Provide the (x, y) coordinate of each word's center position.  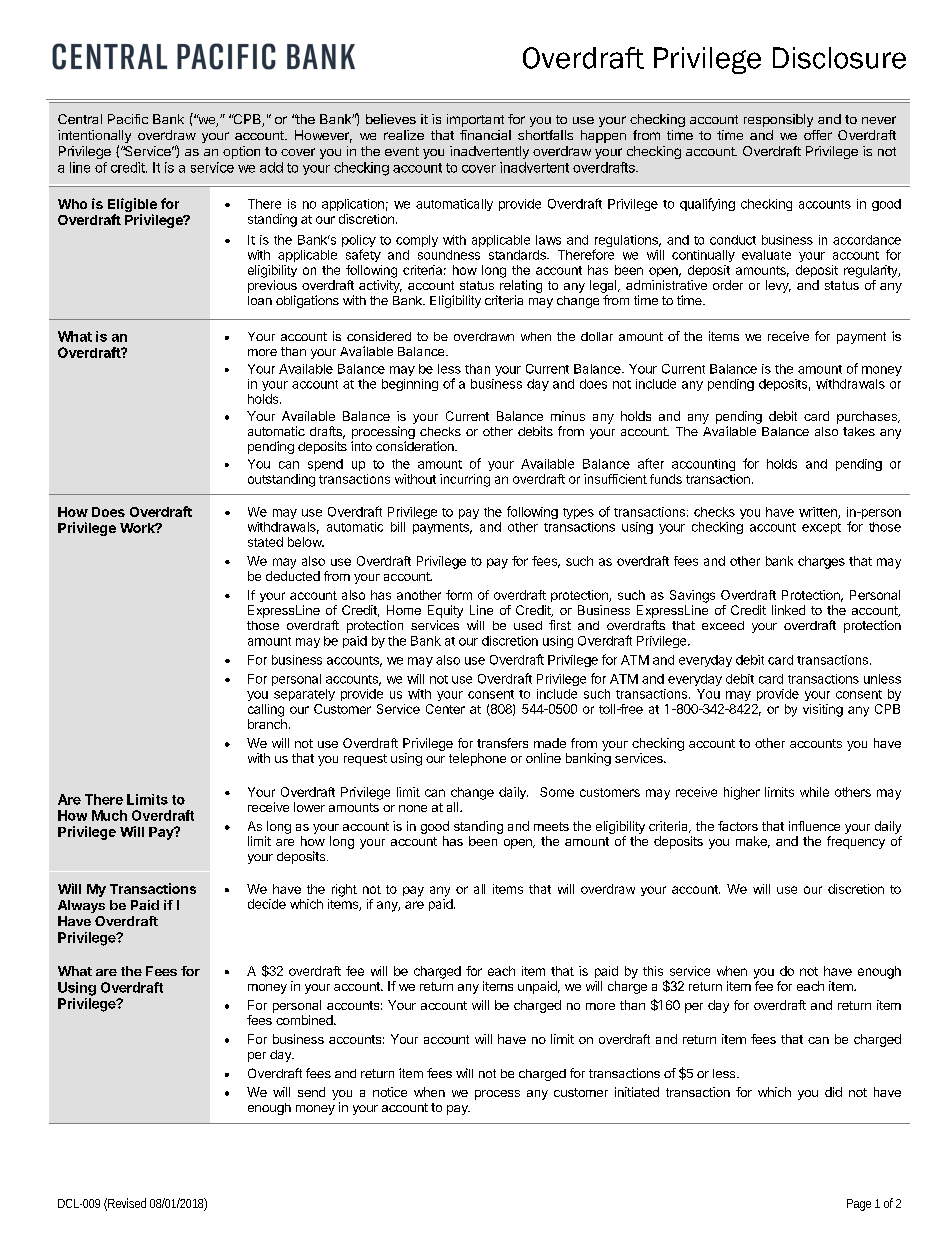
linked (788, 610)
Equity (445, 611)
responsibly (778, 120)
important (475, 120)
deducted (293, 576)
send (311, 1092)
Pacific (128, 119)
